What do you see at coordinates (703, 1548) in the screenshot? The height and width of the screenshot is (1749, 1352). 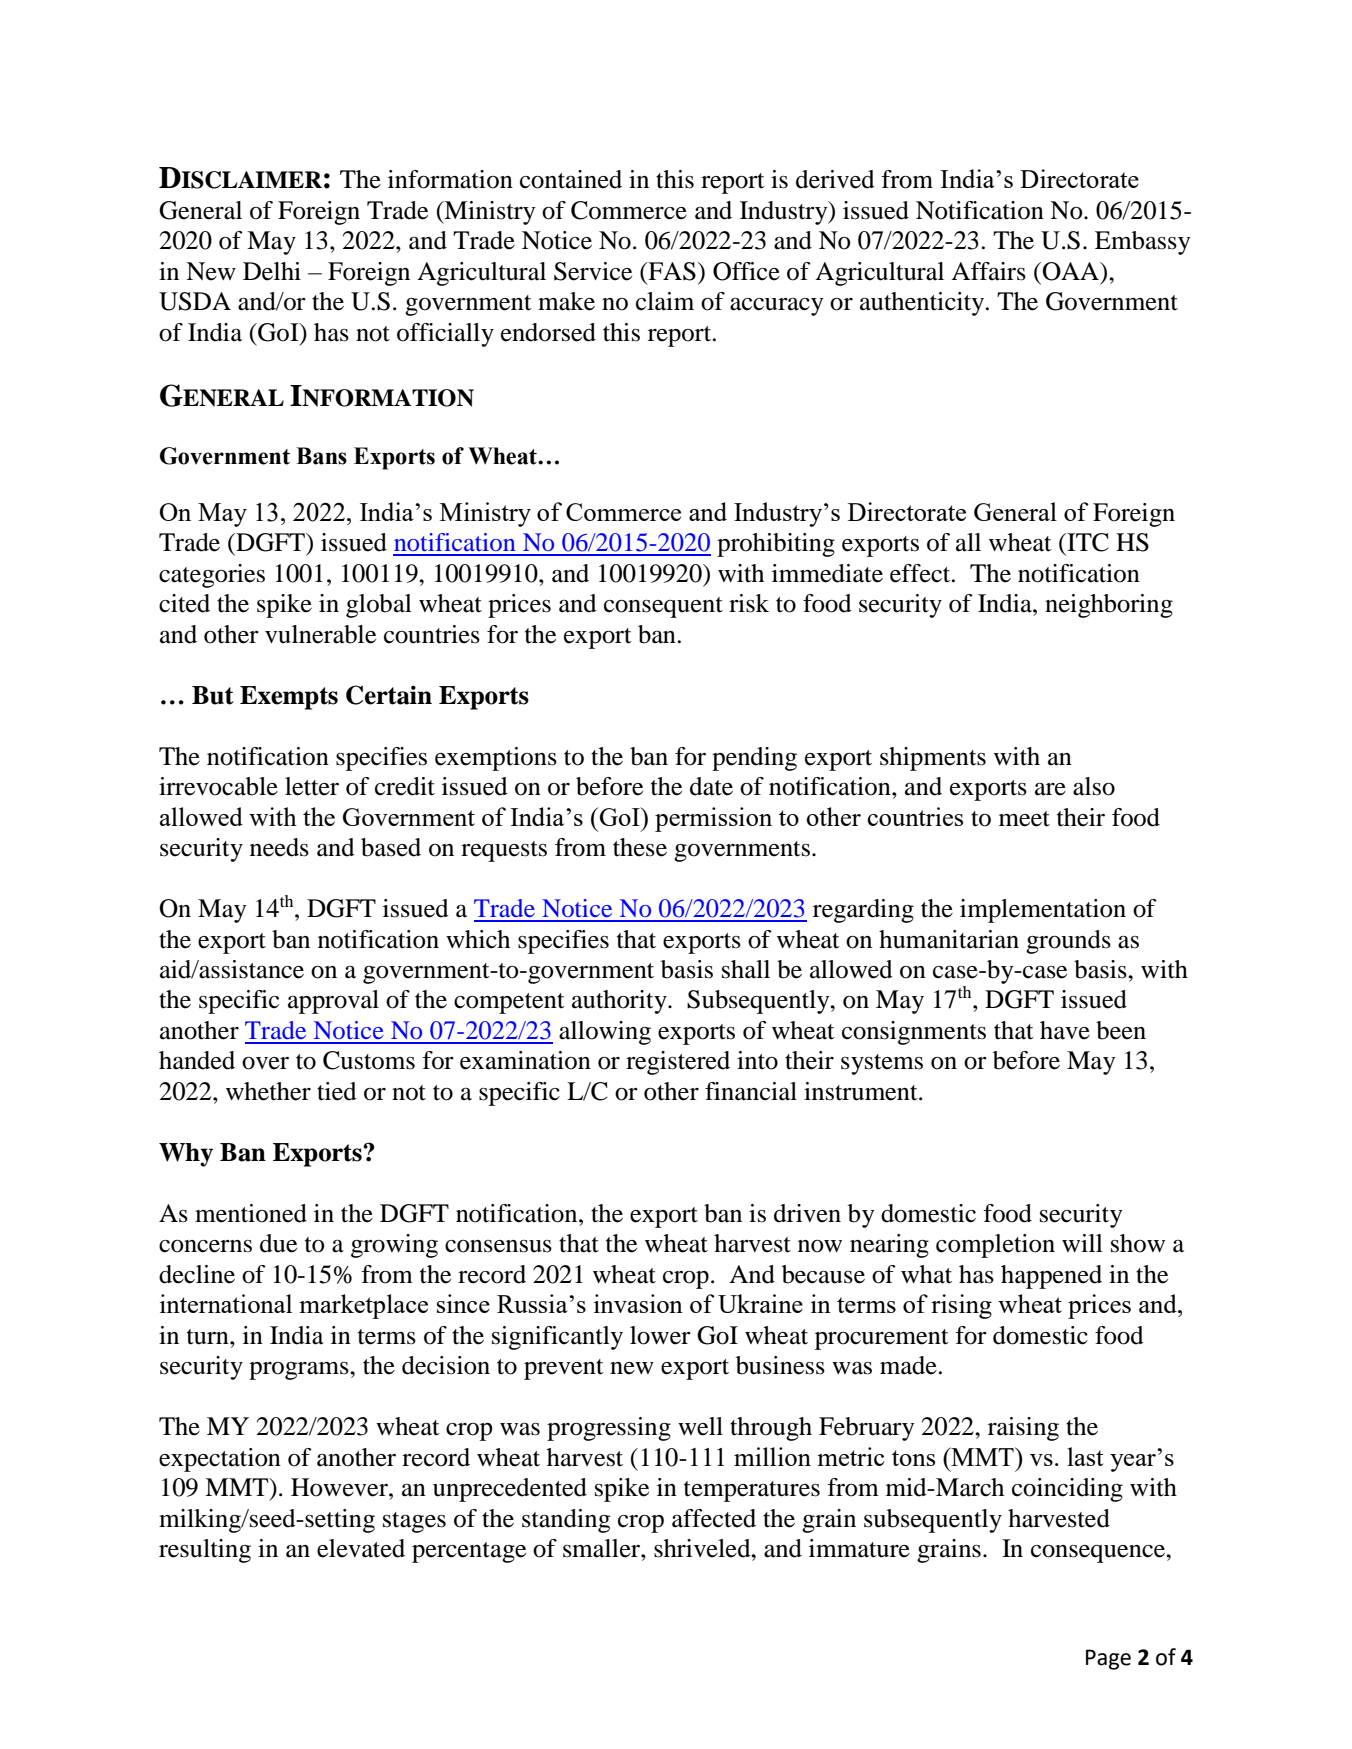 I see `shriveled` at bounding box center [703, 1548].
